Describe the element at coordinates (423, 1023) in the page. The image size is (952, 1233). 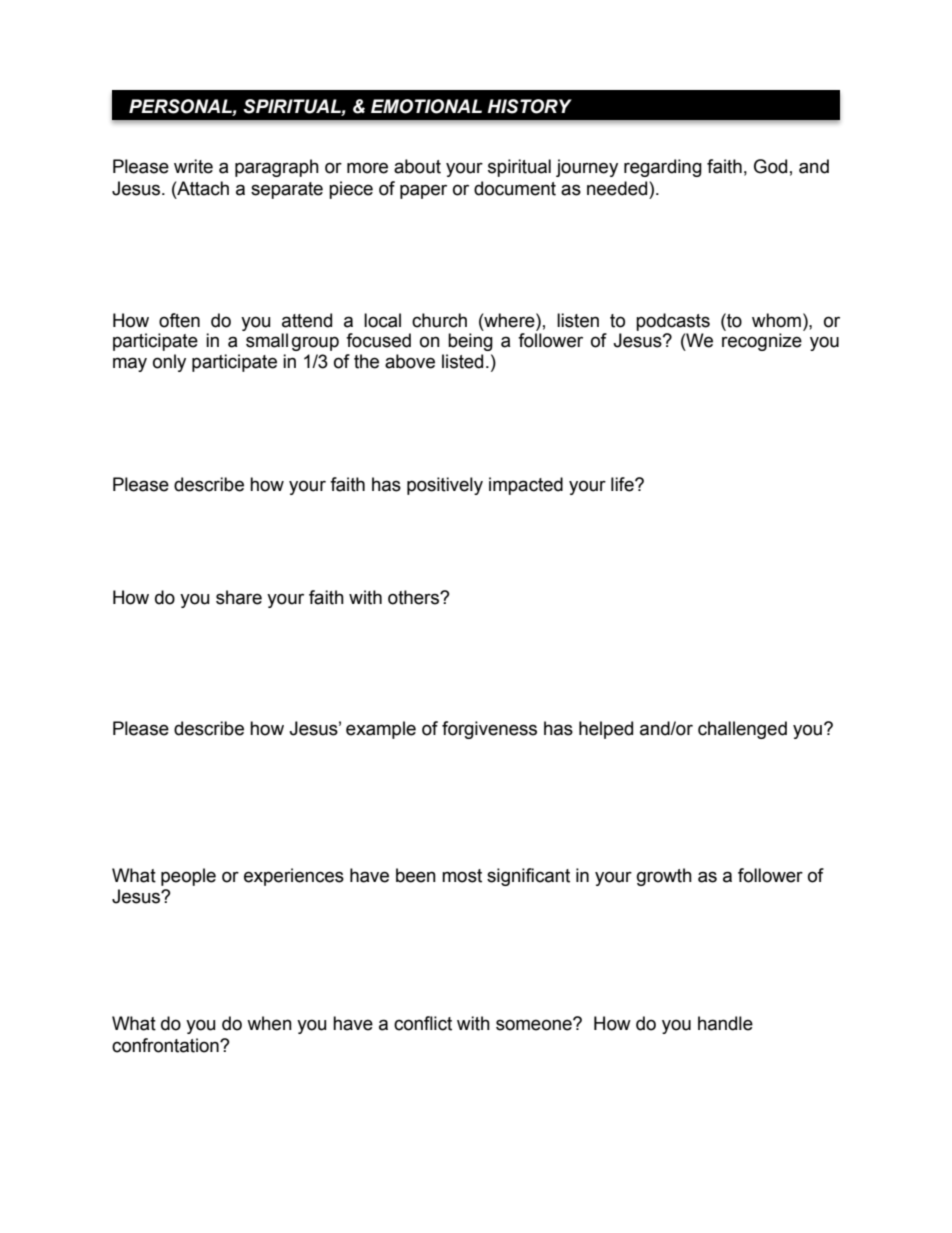
I see `conflict` at that location.
